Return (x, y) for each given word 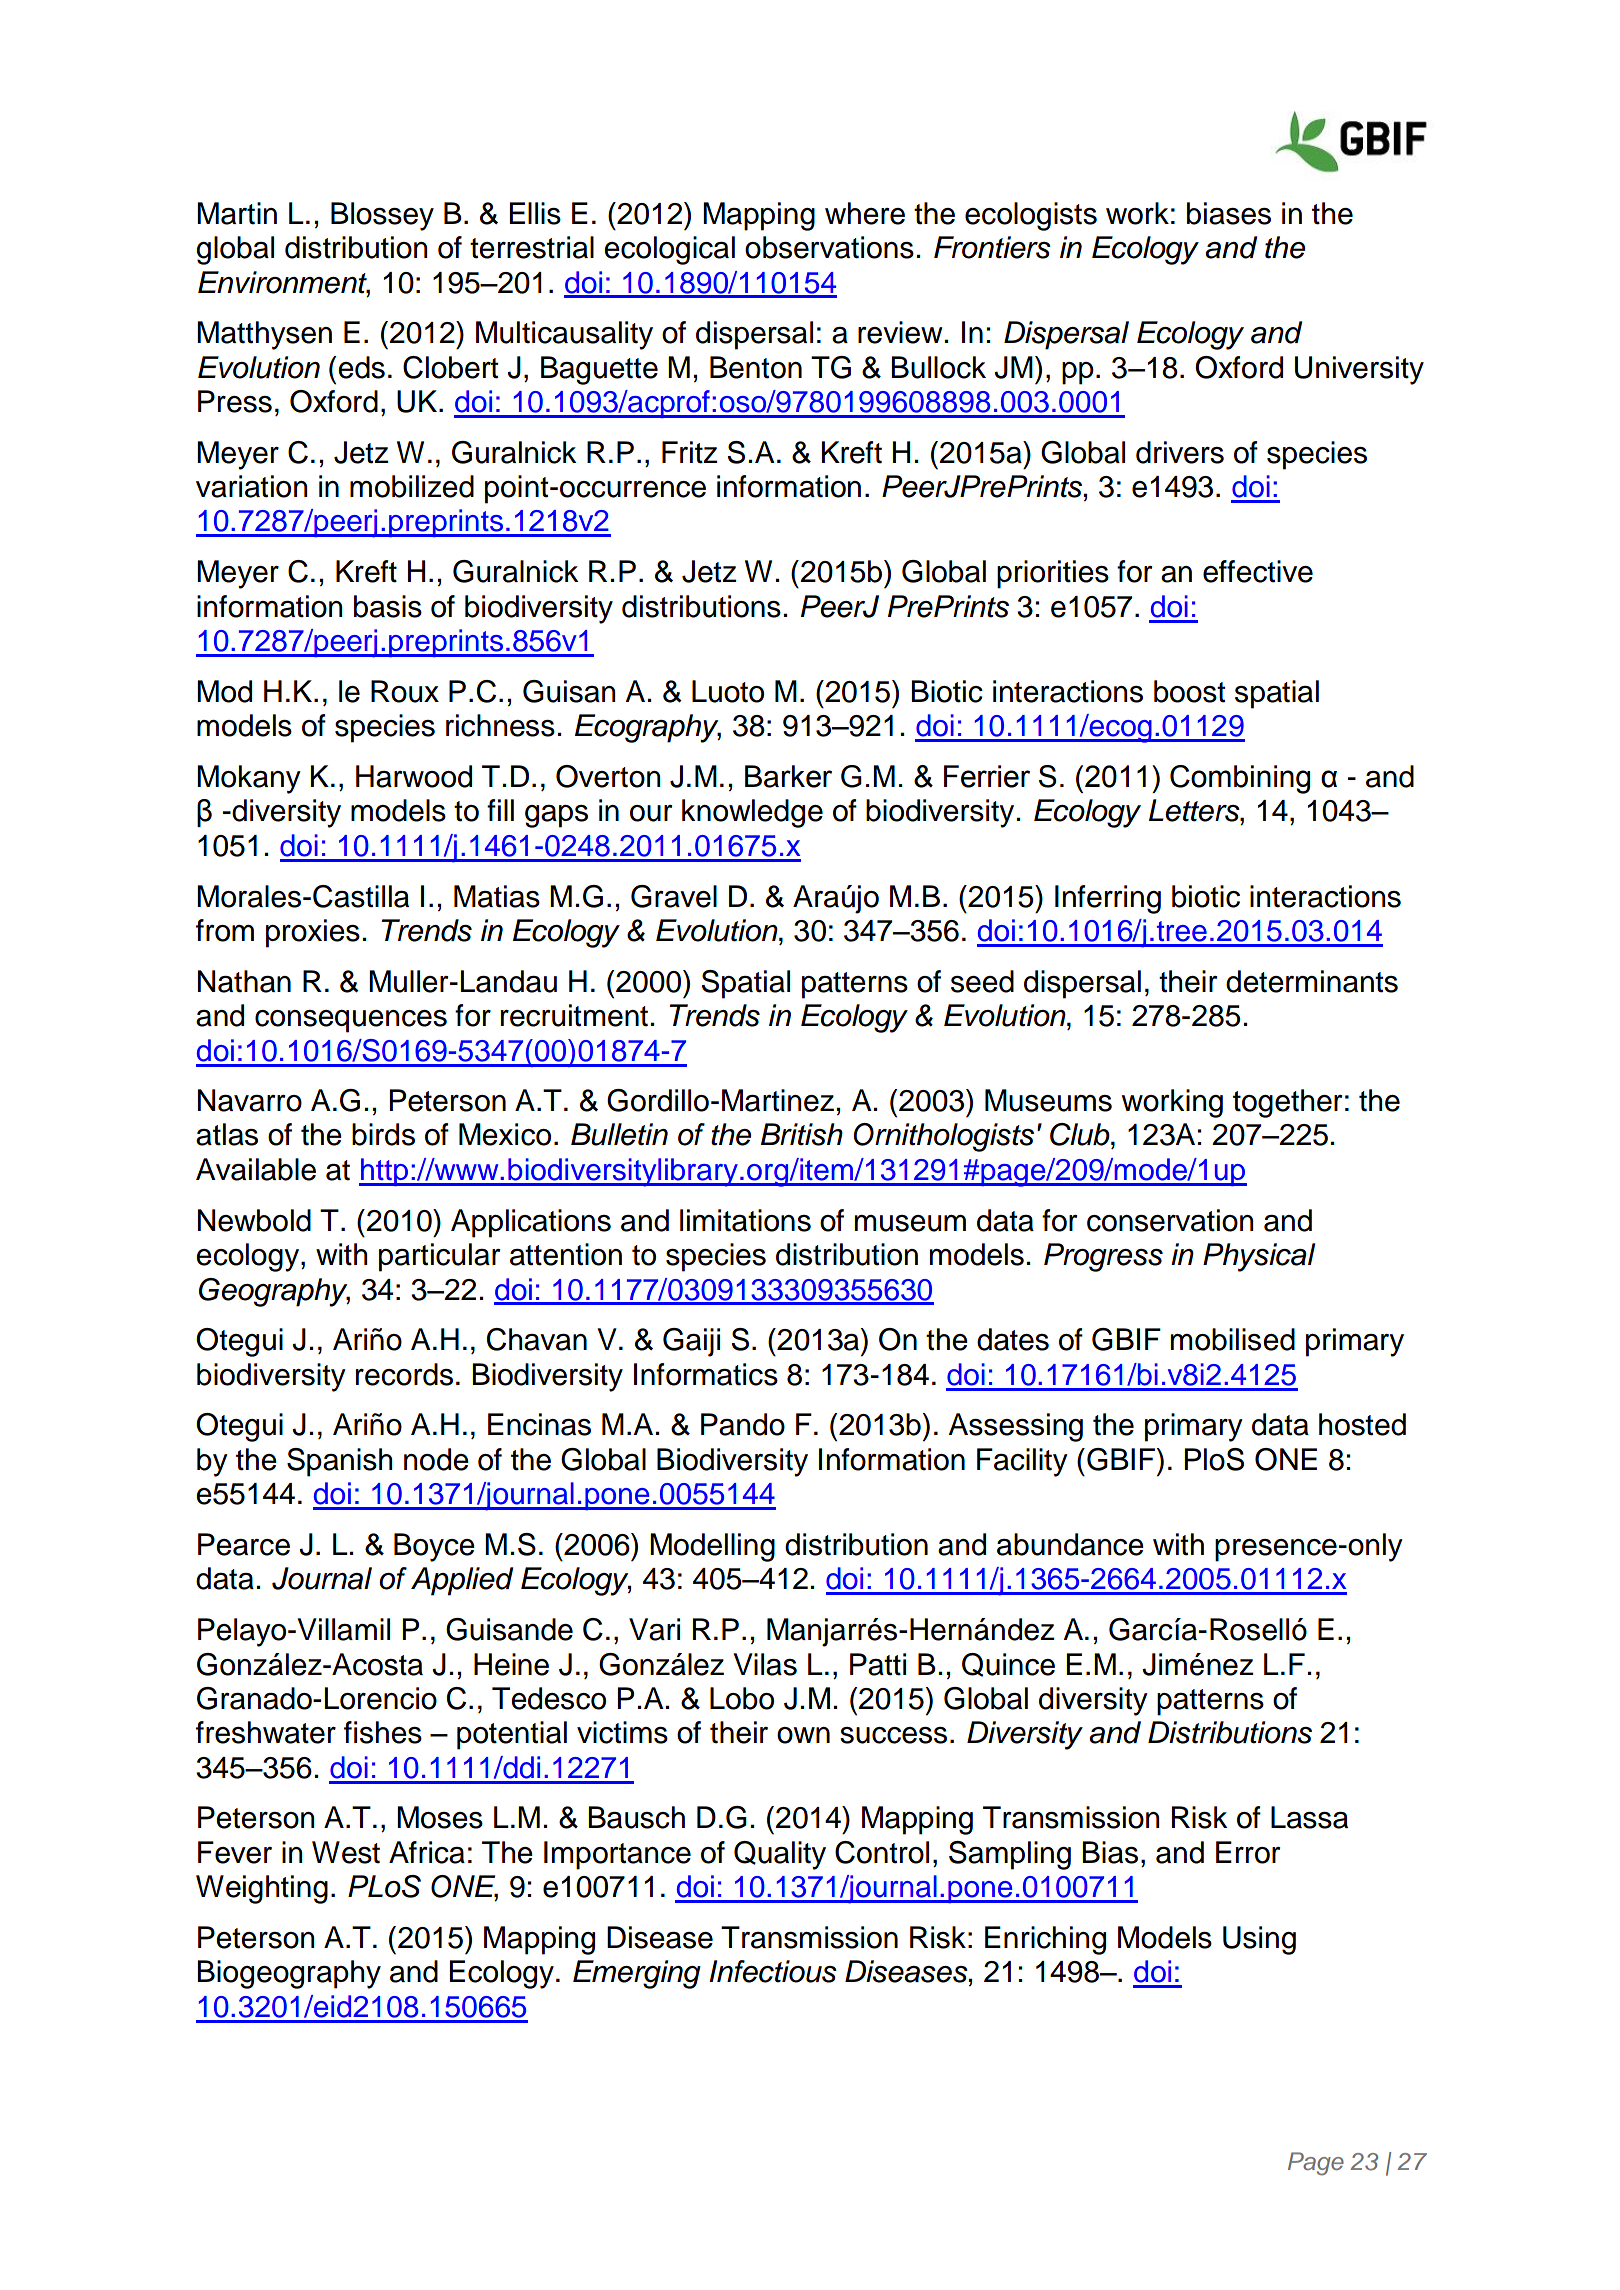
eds (361, 367)
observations (829, 247)
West (346, 1852)
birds (383, 1134)
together (1287, 1103)
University (1359, 370)
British (802, 1134)
